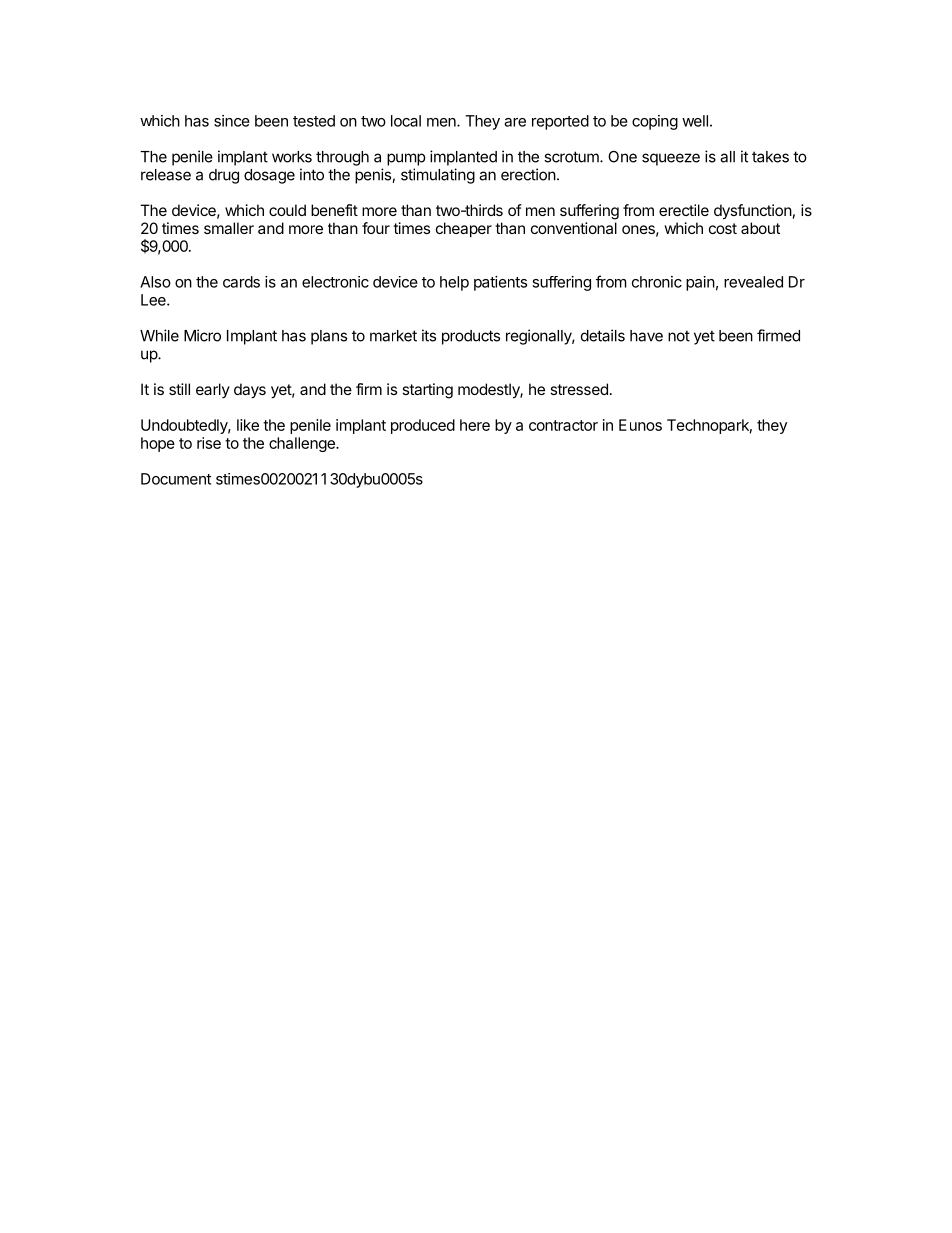 This image has width=952, height=1233. I want to click on starting, so click(427, 391).
